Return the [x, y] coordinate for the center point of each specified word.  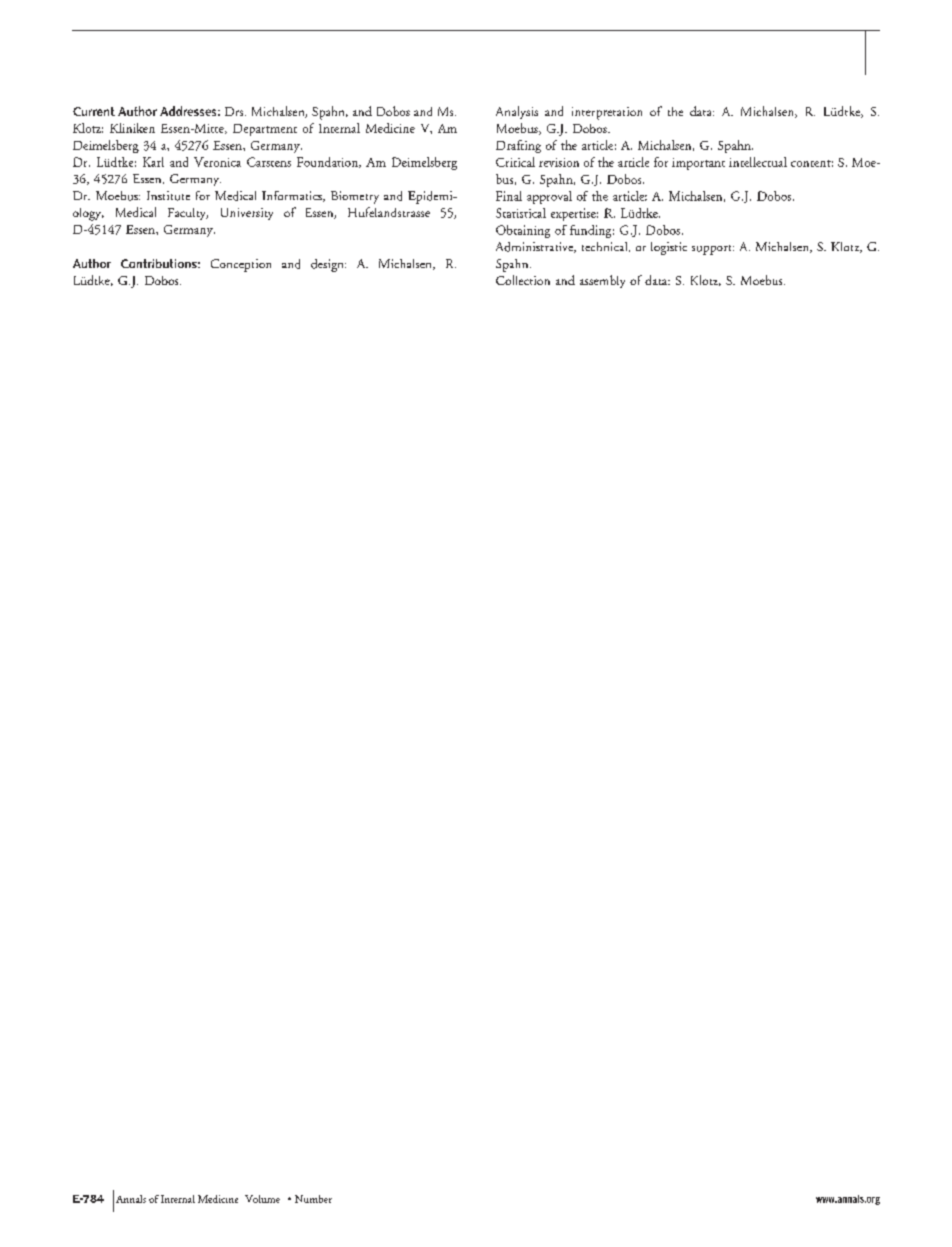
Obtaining [523, 231]
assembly [602, 281]
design [328, 265]
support [713, 250]
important [698, 164]
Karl [153, 162]
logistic [669, 248]
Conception [241, 265]
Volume [262, 1199]
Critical [515, 162]
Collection [523, 280]
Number [313, 1199]
